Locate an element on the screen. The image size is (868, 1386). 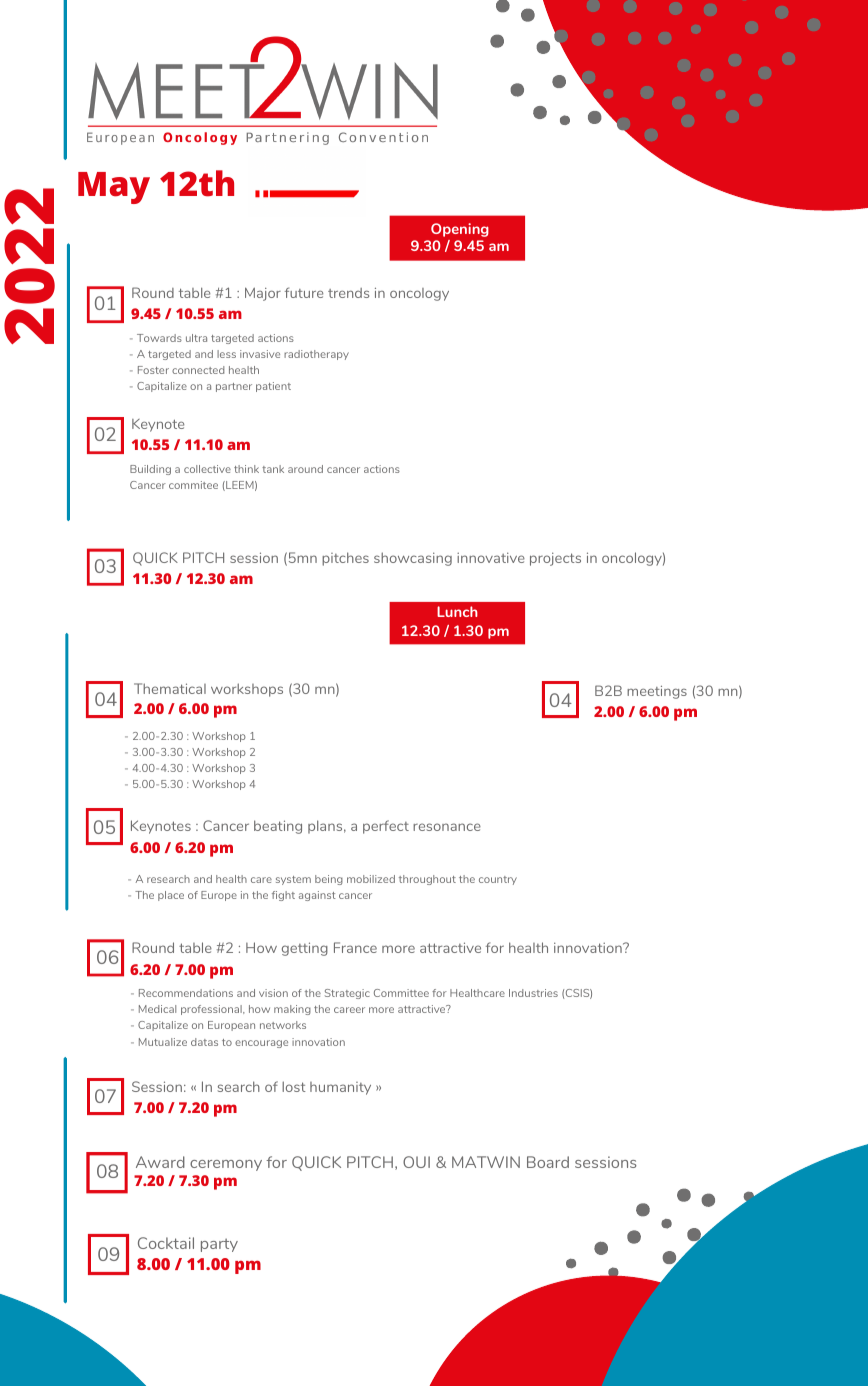
Recommendations is located at coordinates (186, 993).
